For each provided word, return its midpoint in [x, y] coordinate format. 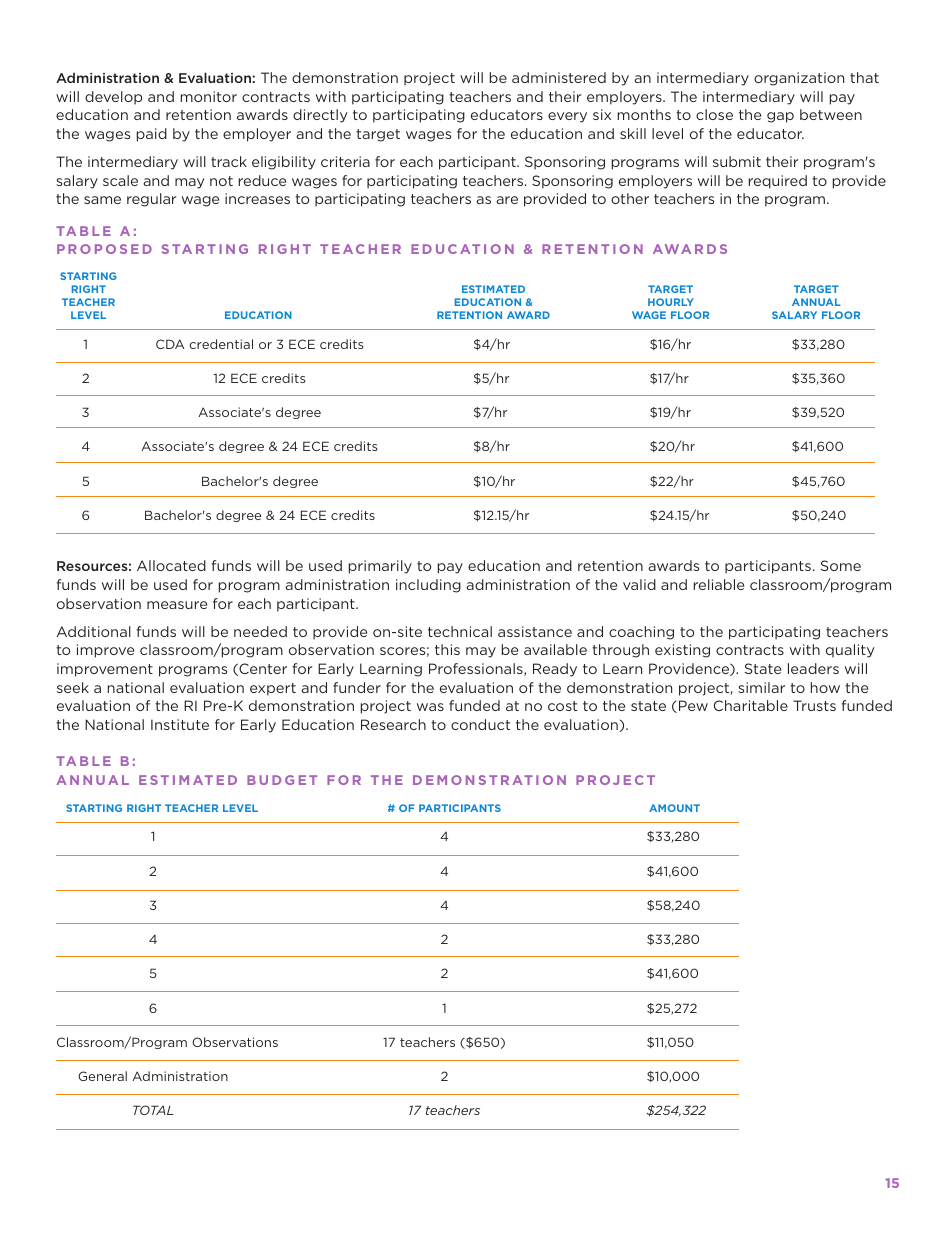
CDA [170, 344]
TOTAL [153, 1110]
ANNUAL [816, 302]
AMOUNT [674, 808]
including [428, 586]
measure [177, 605]
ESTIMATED [493, 289]
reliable [719, 584]
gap [780, 117]
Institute [180, 724]
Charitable [751, 705]
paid [152, 135]
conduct [480, 724]
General [102, 1076]
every [567, 117]
